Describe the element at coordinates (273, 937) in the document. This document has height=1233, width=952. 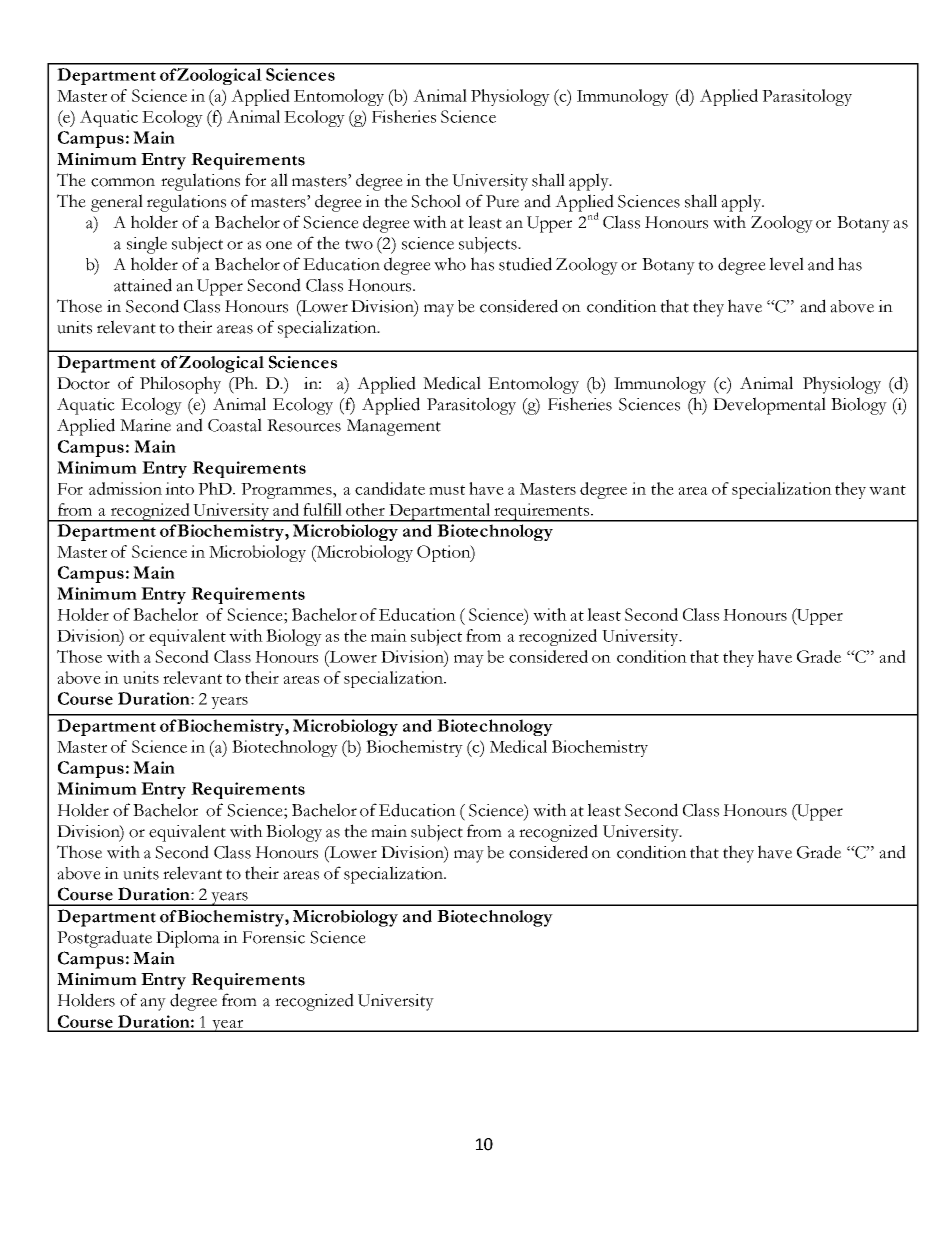
I see `Forensic` at that location.
